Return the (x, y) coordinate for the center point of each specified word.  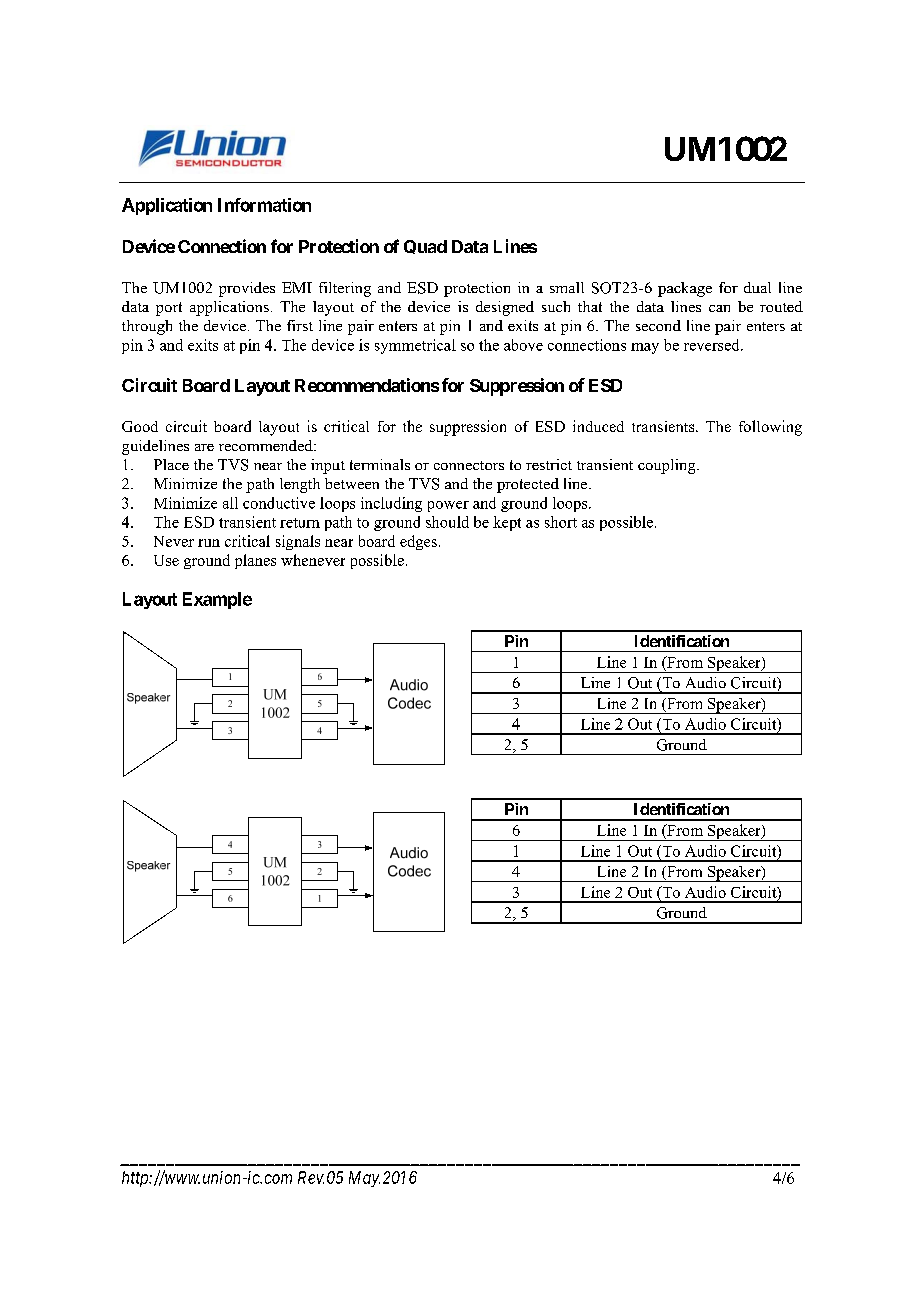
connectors (469, 465)
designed (505, 308)
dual (757, 287)
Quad (425, 247)
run (209, 543)
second (658, 325)
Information (264, 205)
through (147, 327)
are (204, 447)
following (770, 428)
